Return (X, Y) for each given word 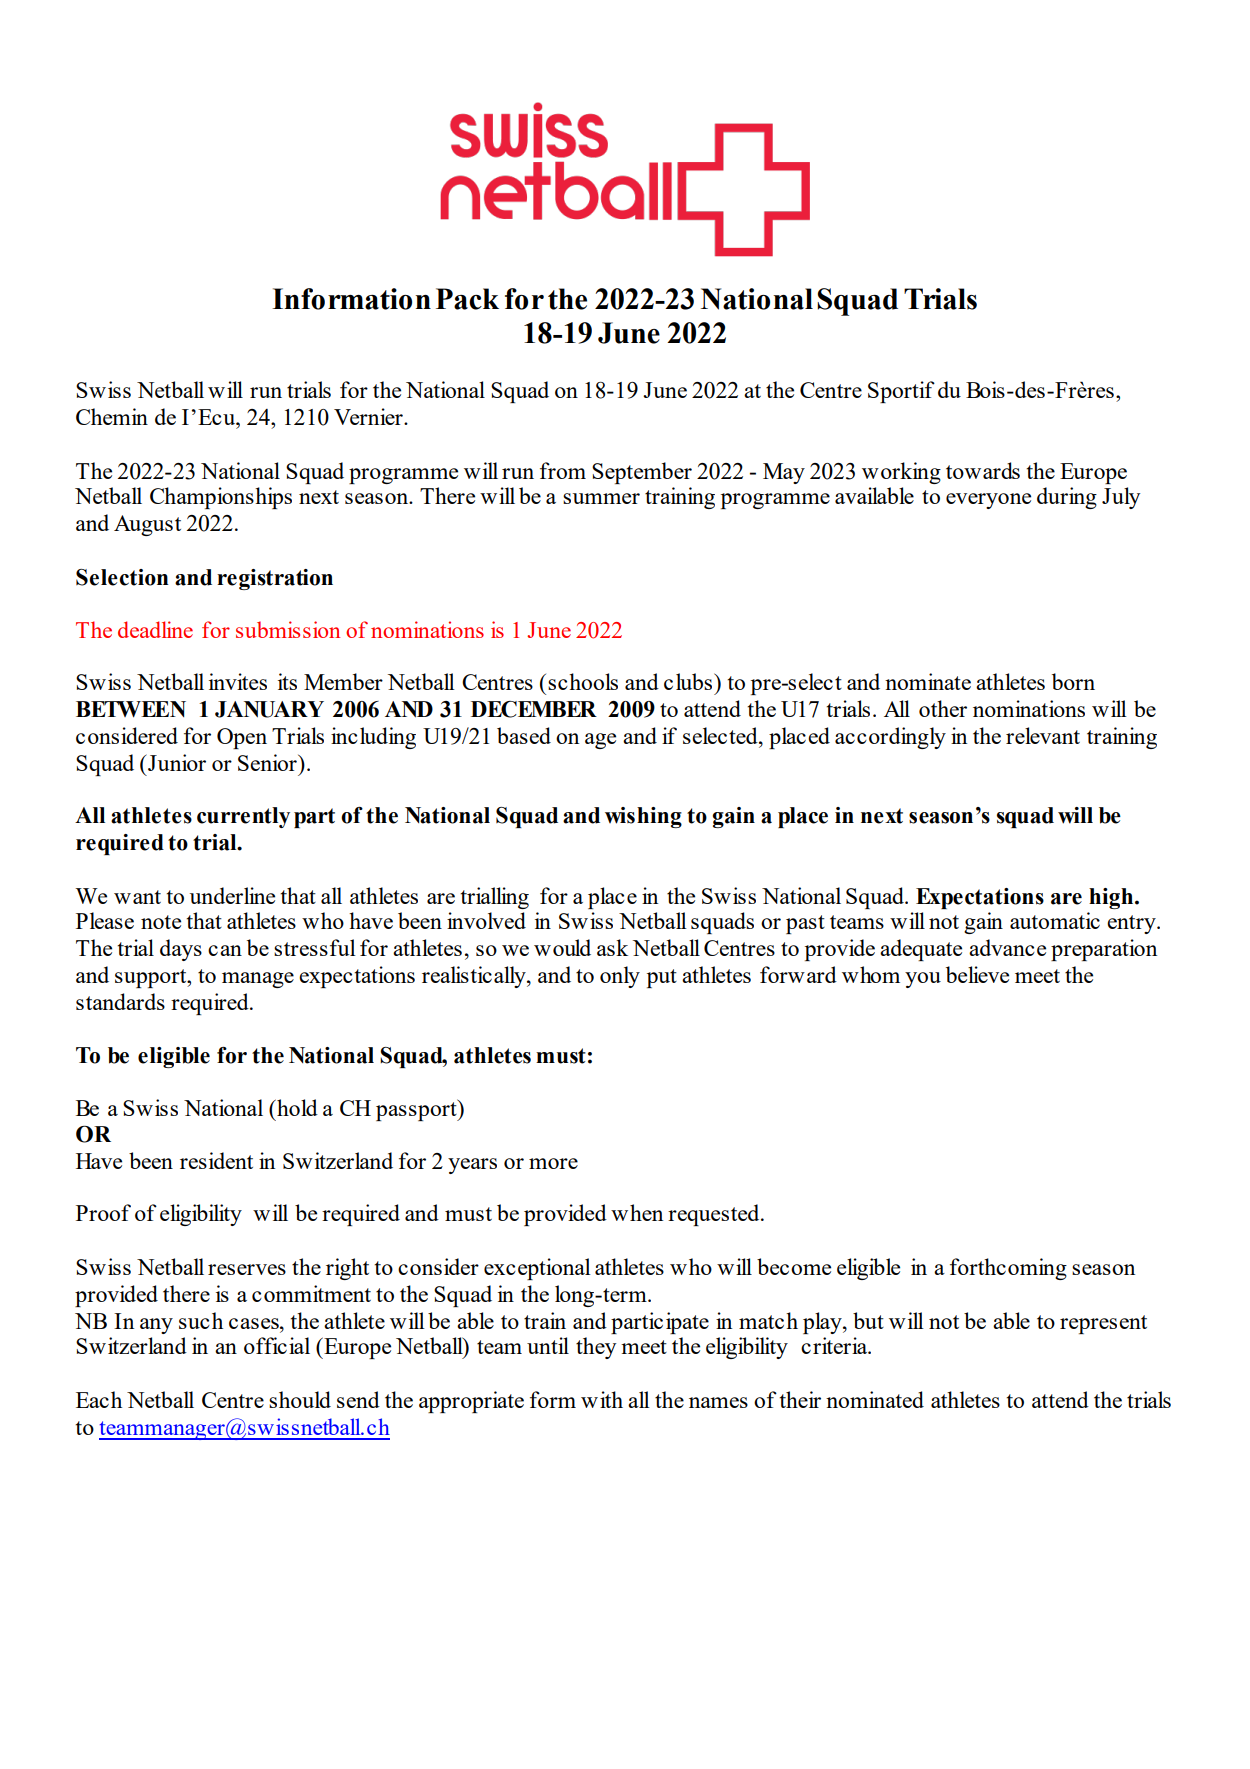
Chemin (112, 416)
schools (583, 681)
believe (977, 974)
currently (243, 817)
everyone (988, 501)
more (553, 1163)
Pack (467, 299)
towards (983, 470)
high (1112, 898)
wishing (643, 817)
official (277, 1345)
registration (275, 579)
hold (296, 1107)
